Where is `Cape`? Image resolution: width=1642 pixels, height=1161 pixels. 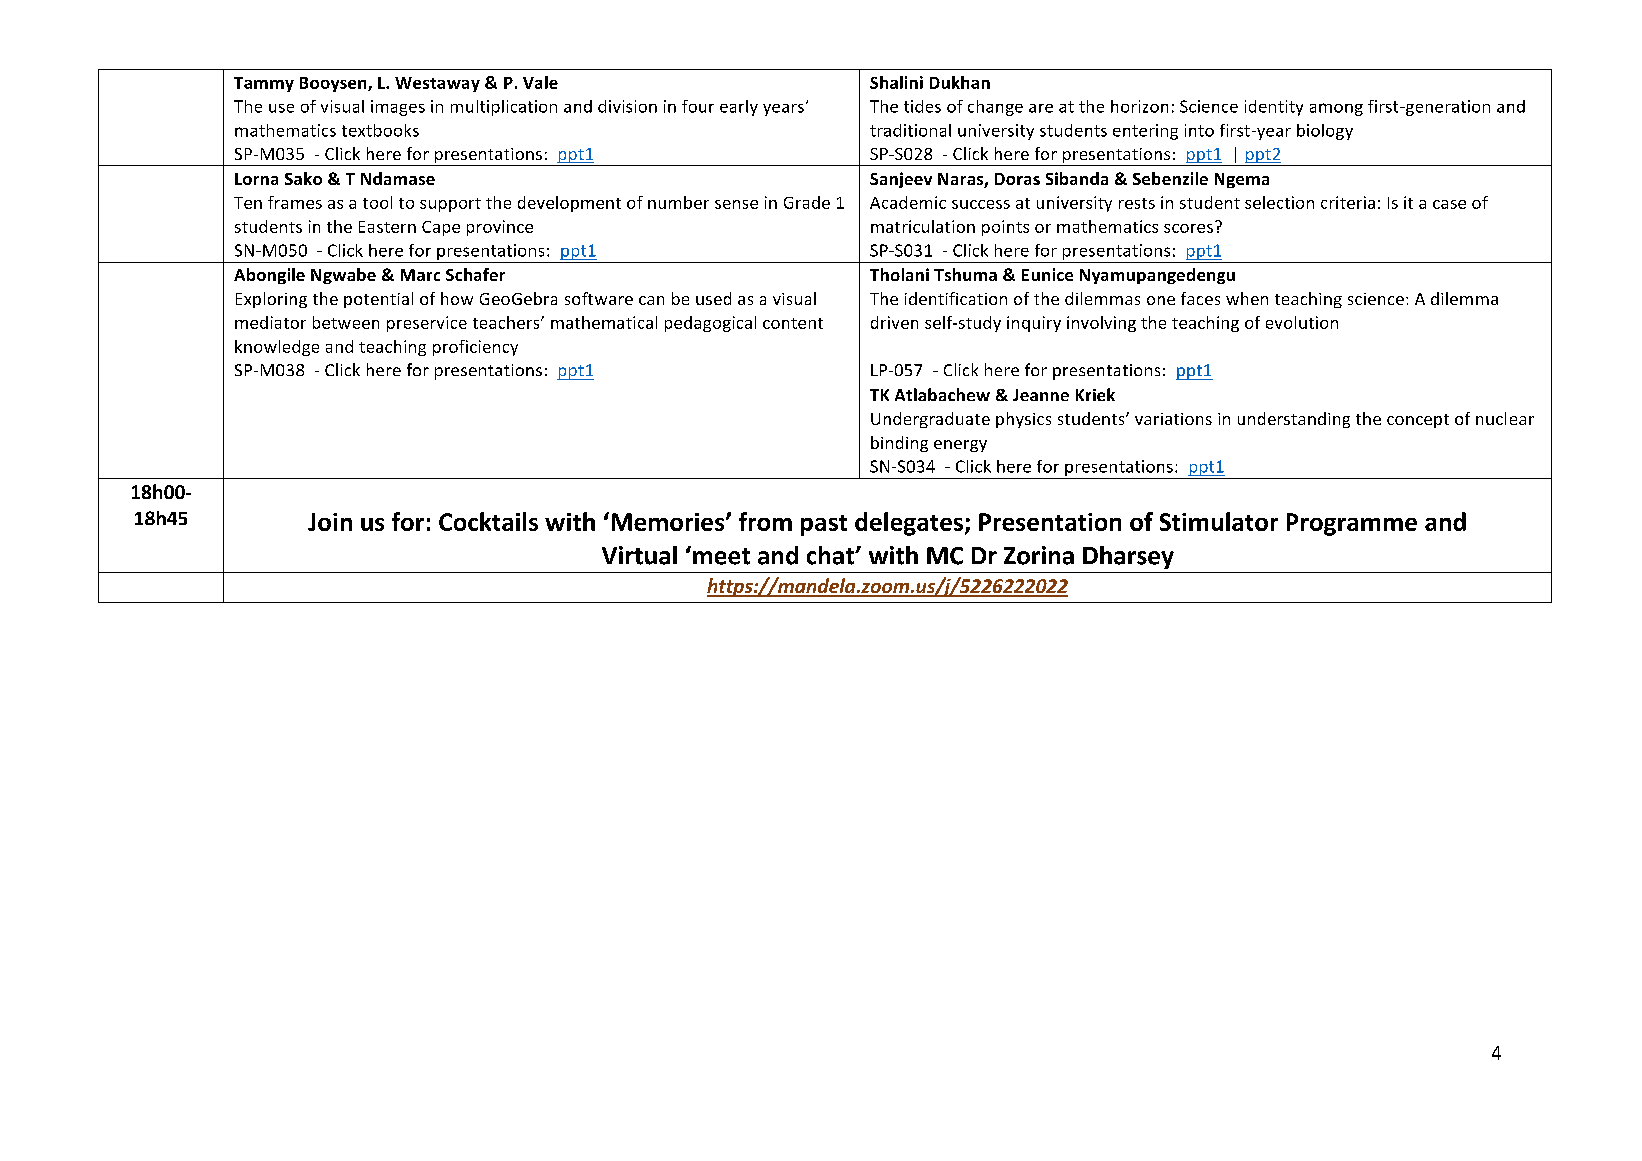
Cape is located at coordinates (441, 228).
